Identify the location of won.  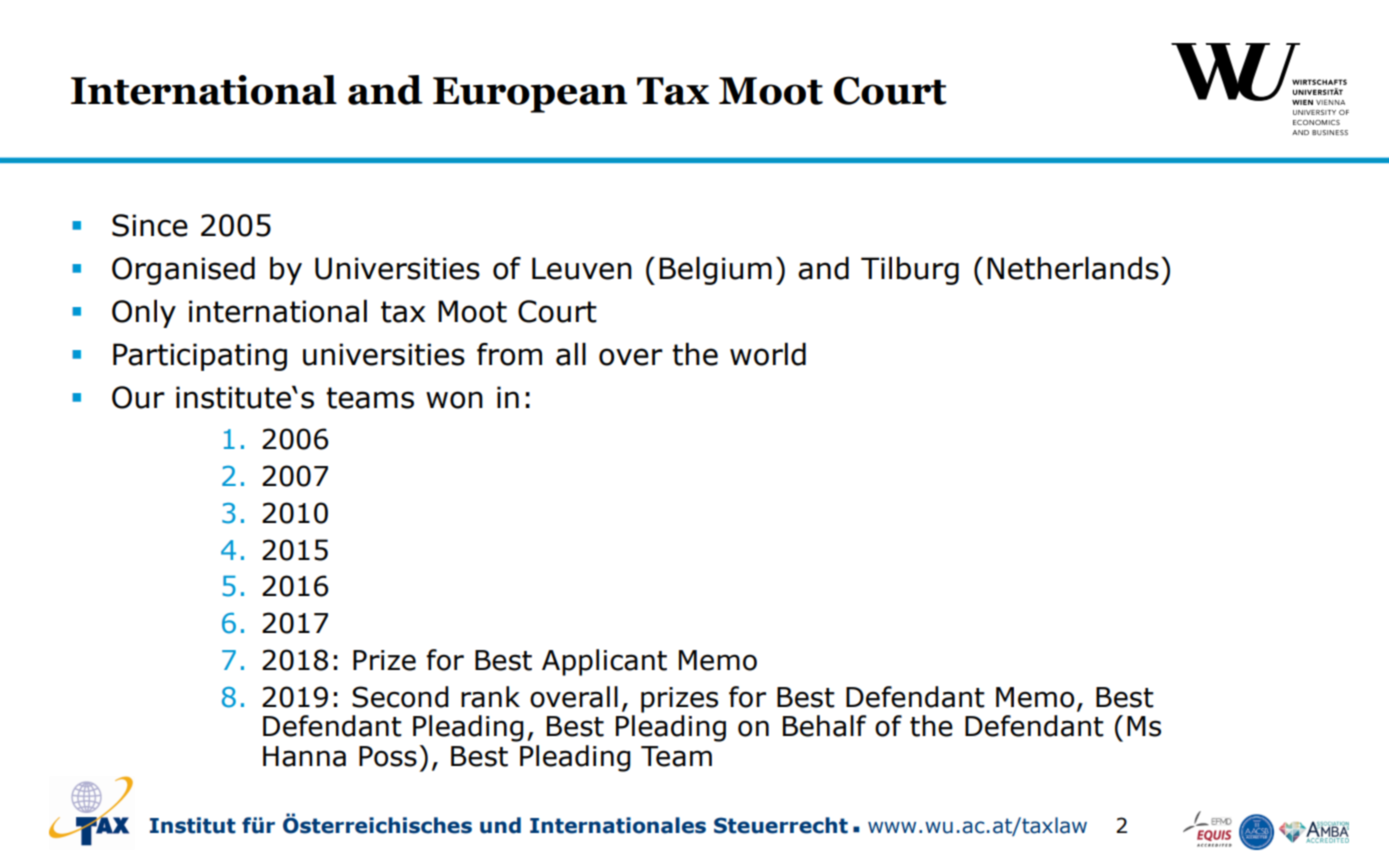
(454, 400).
